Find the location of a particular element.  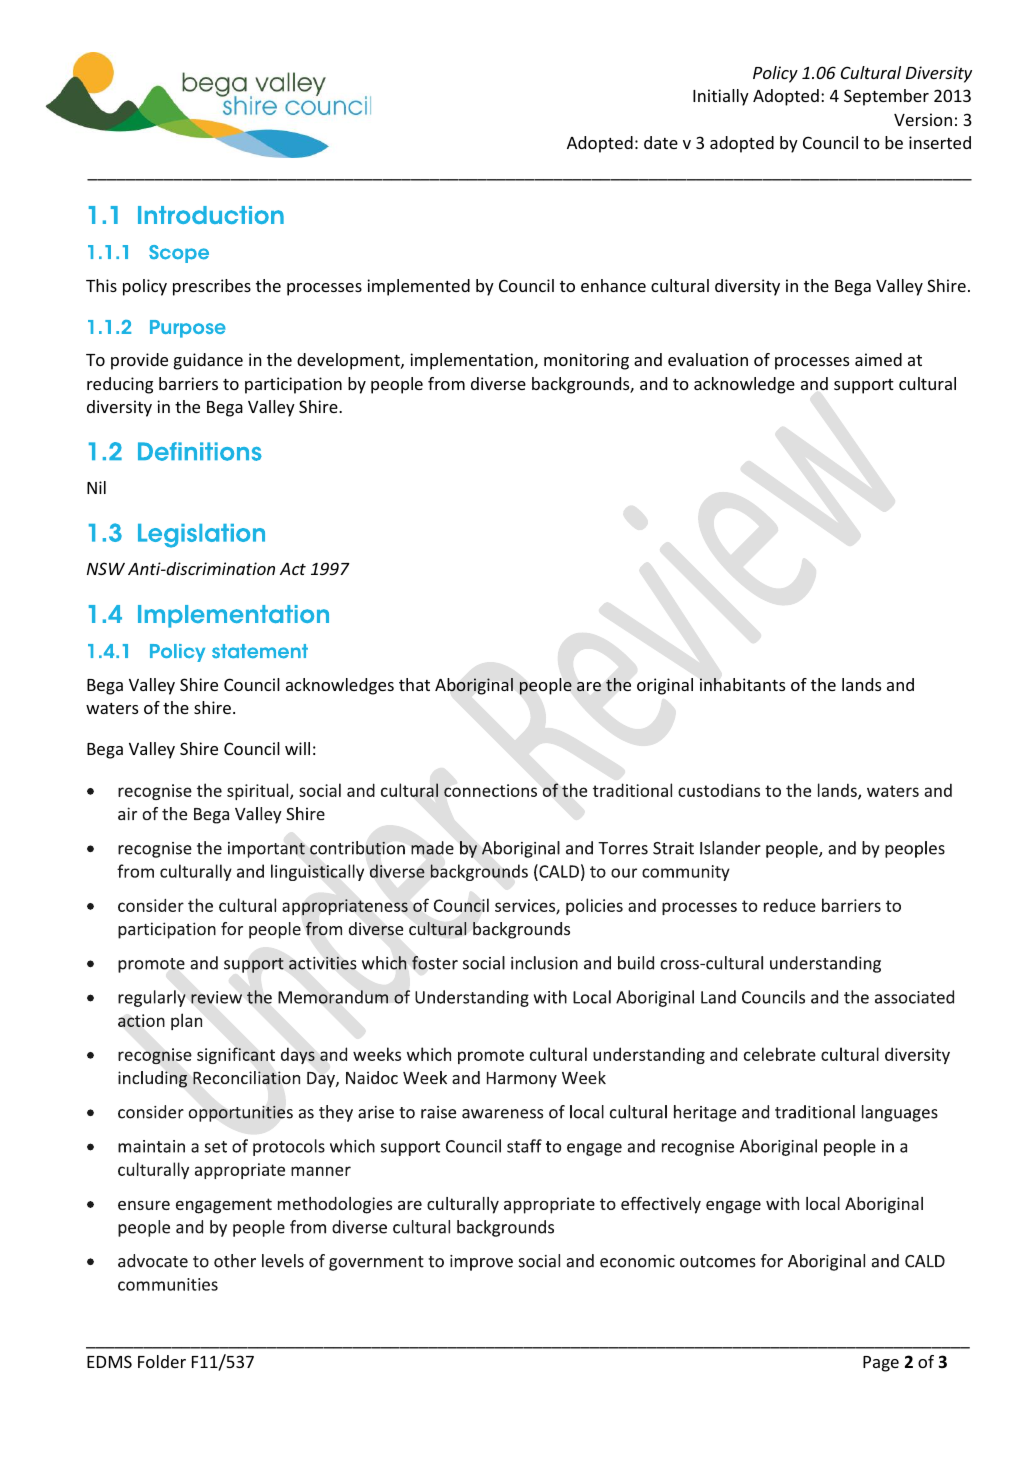

September is located at coordinates (886, 97).
